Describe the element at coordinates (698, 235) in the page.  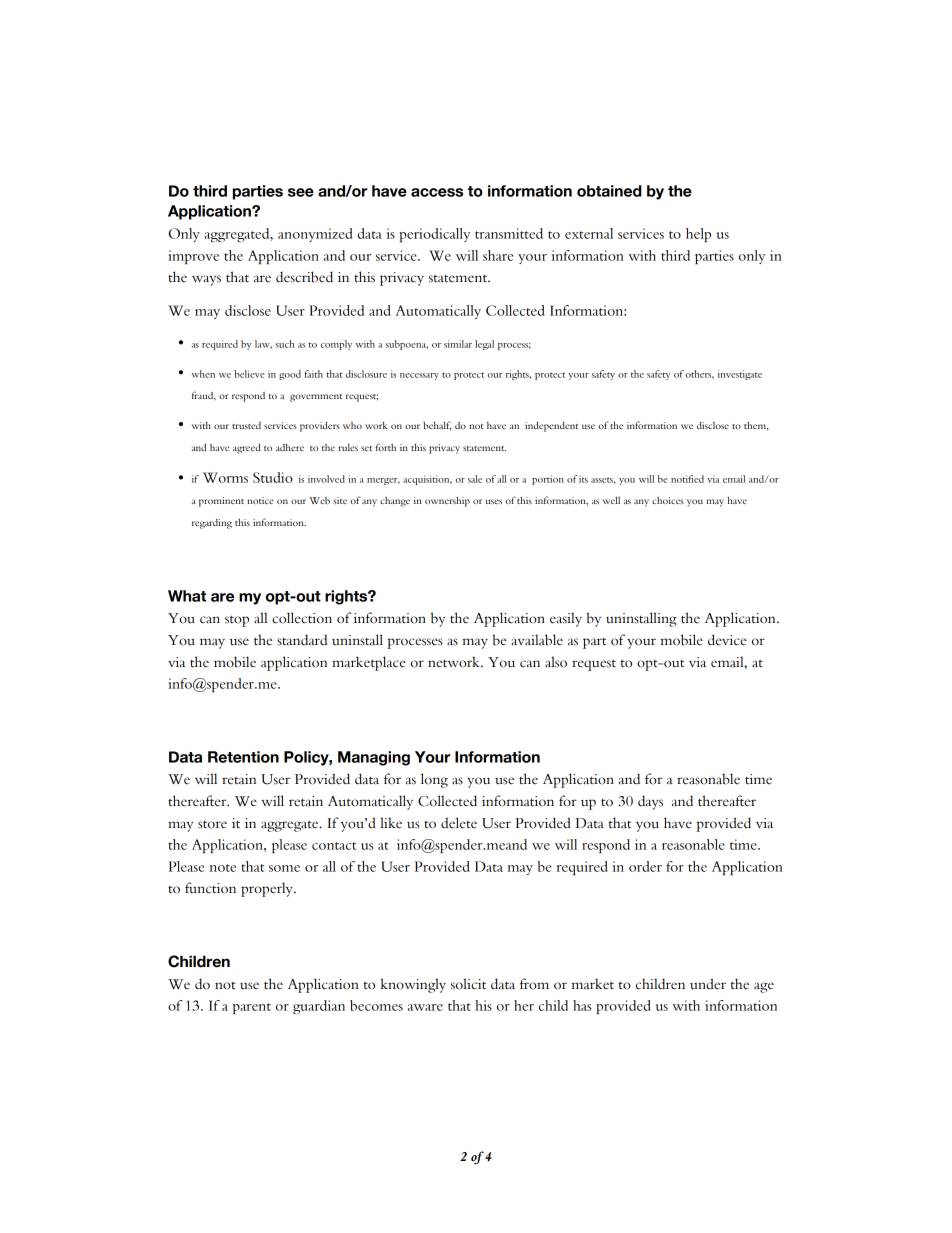
I see `help` at that location.
